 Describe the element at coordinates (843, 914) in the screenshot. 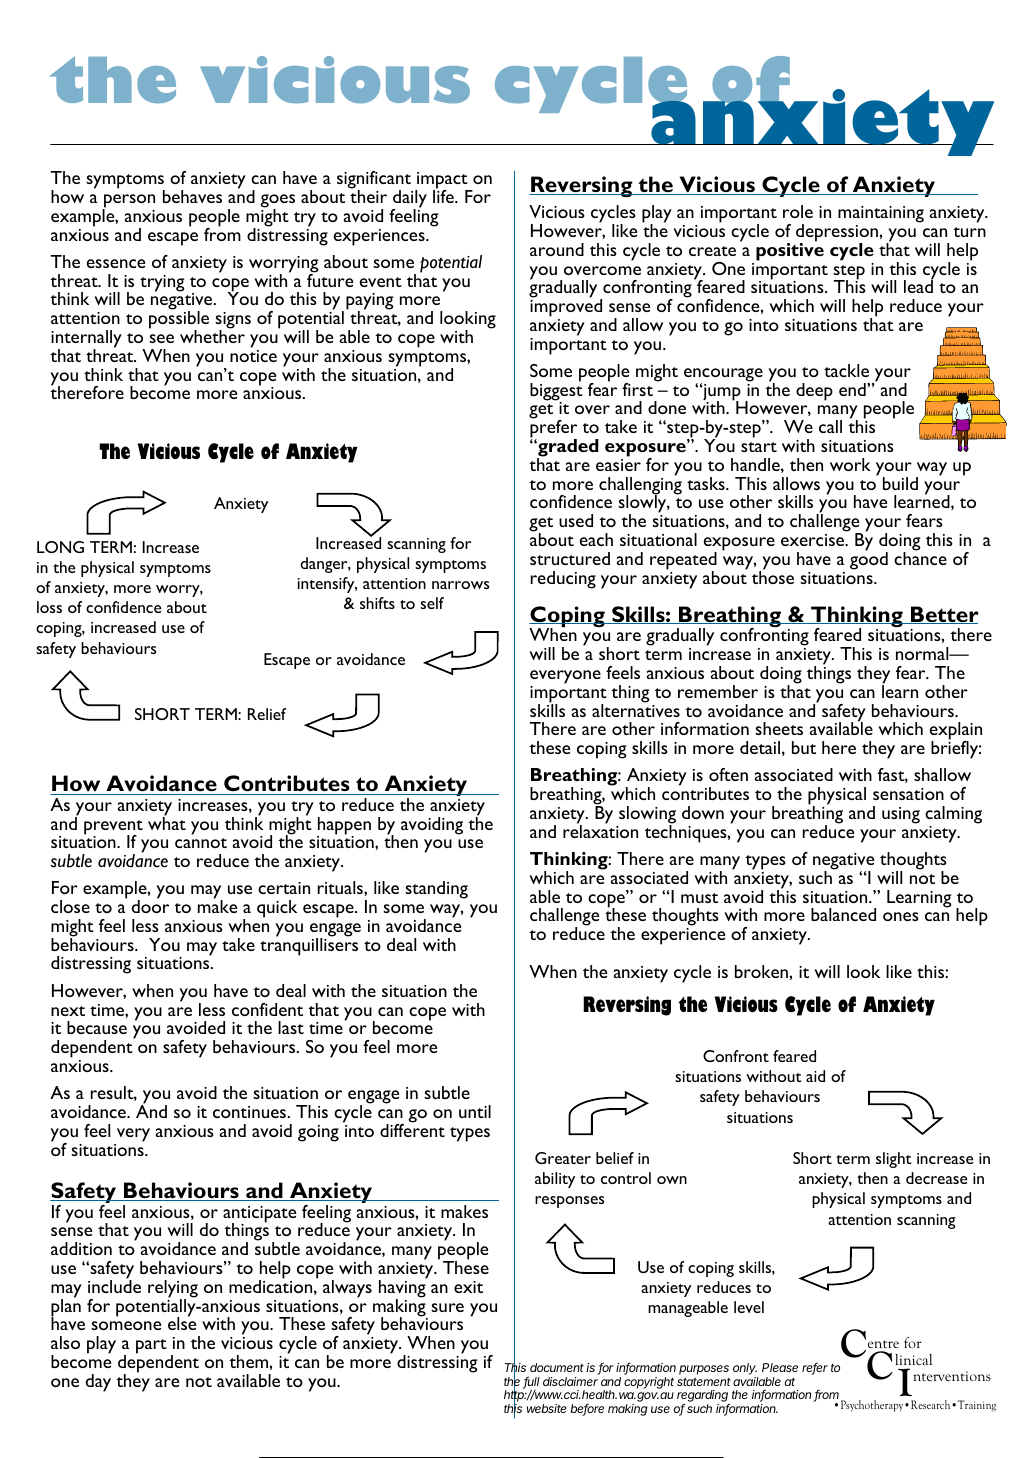

I see `balanced` at that location.
